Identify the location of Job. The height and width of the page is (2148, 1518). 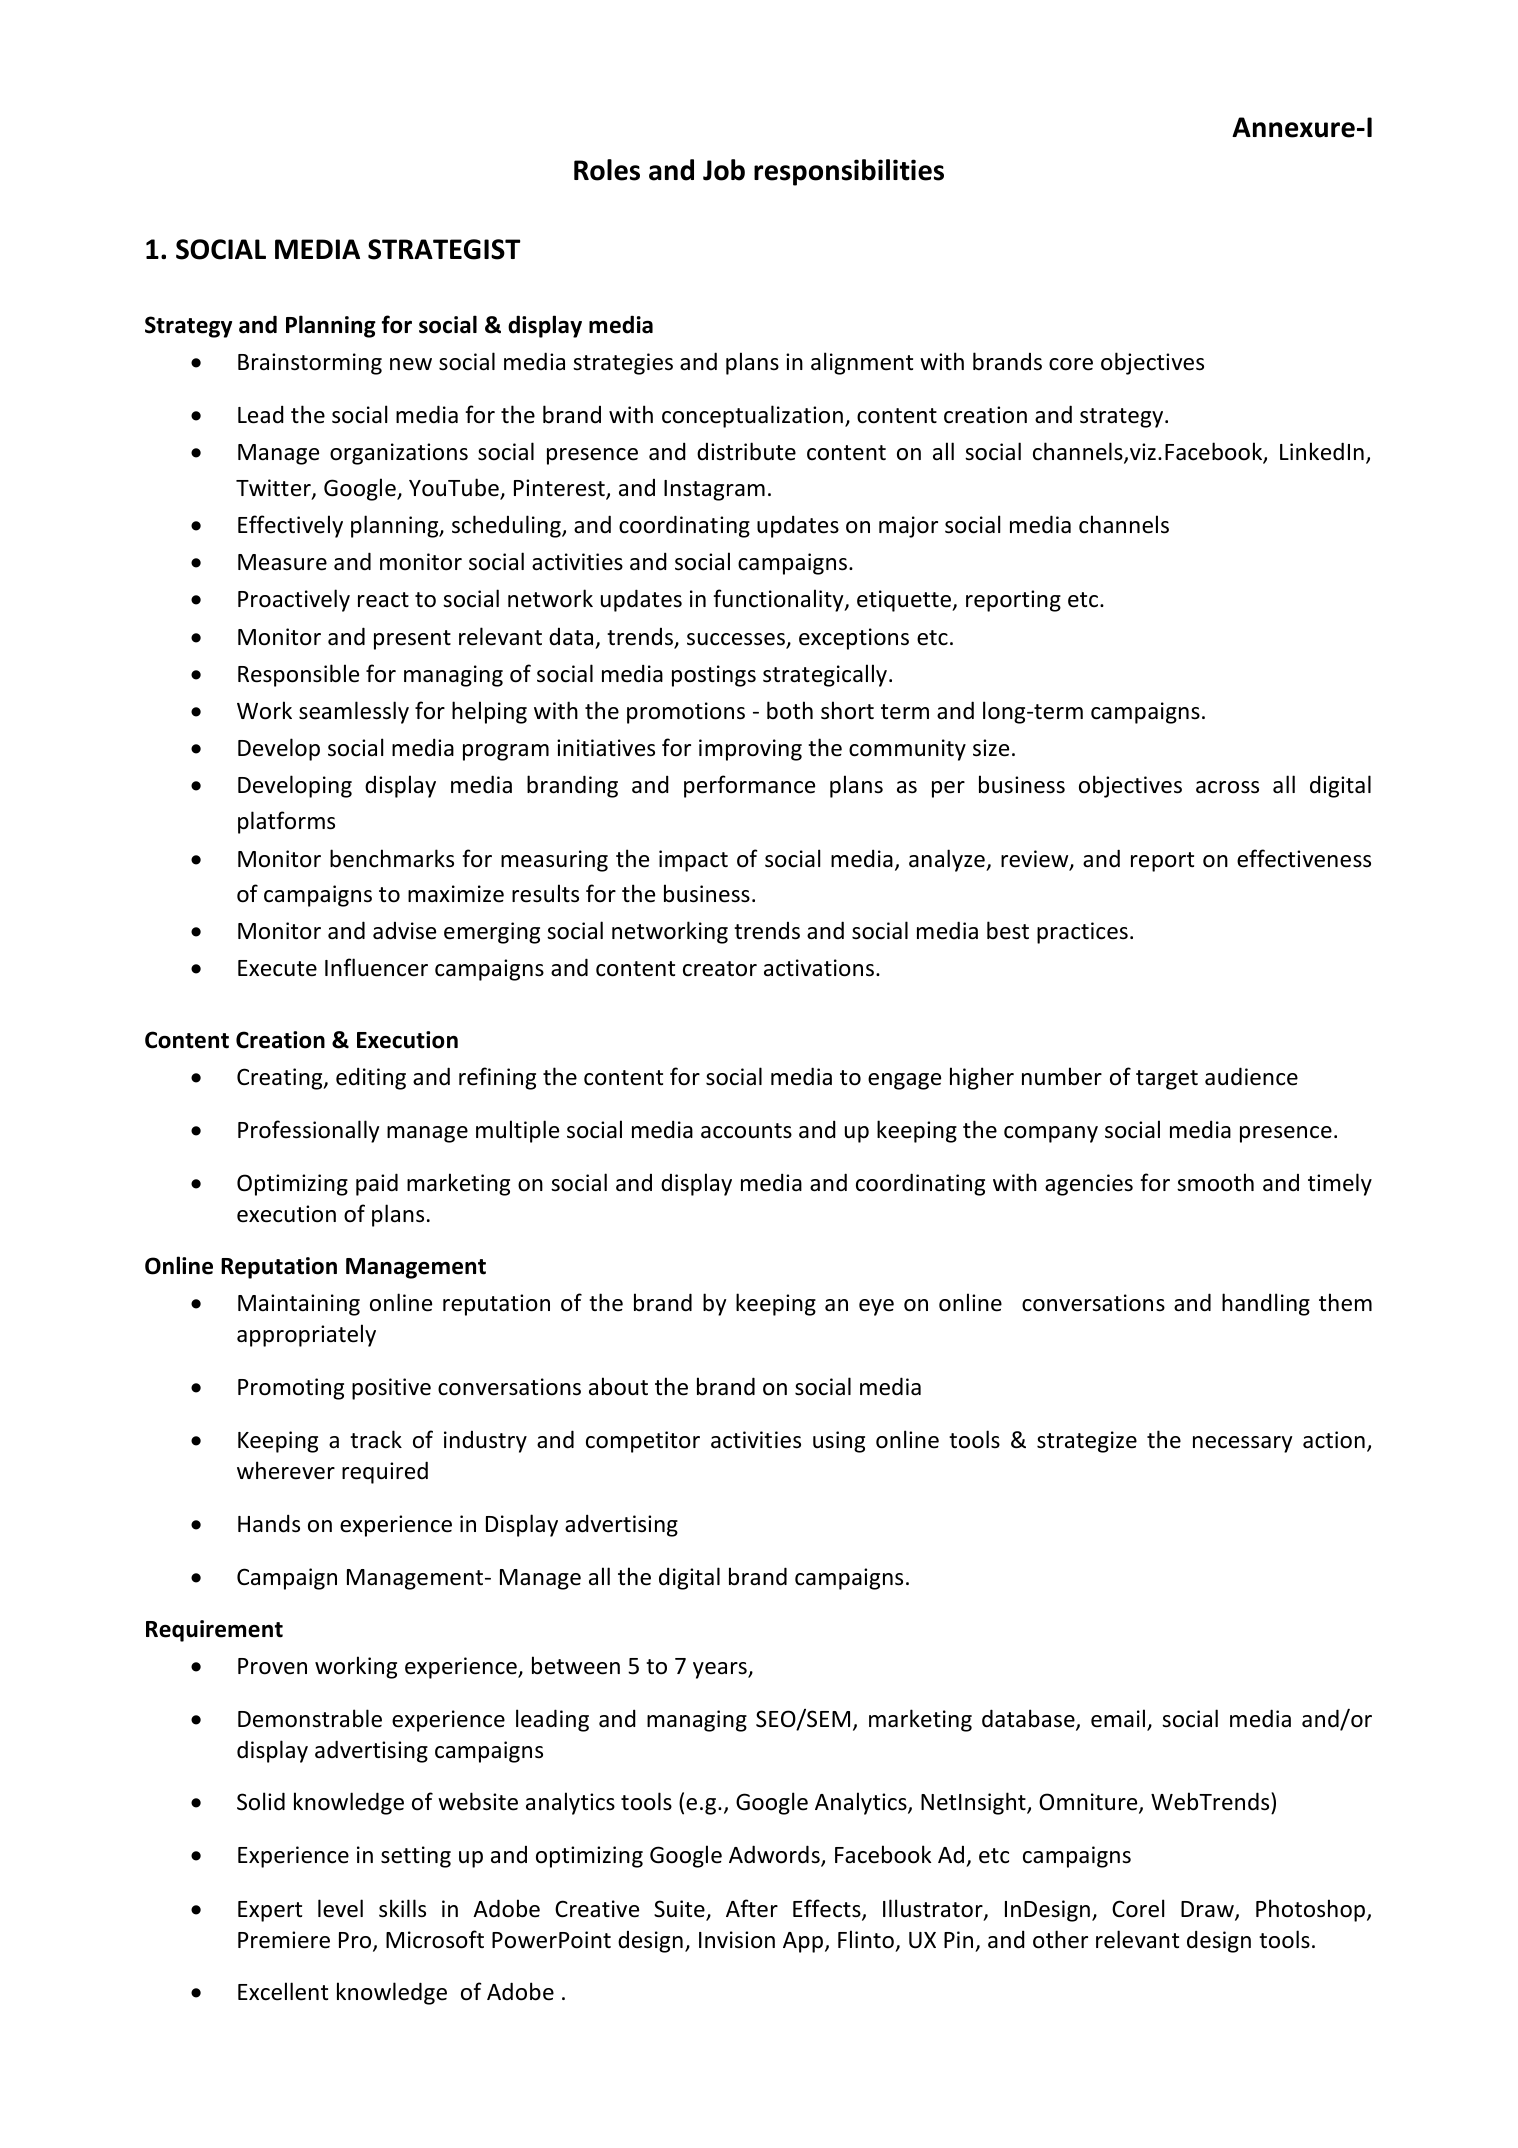
(724, 170).
